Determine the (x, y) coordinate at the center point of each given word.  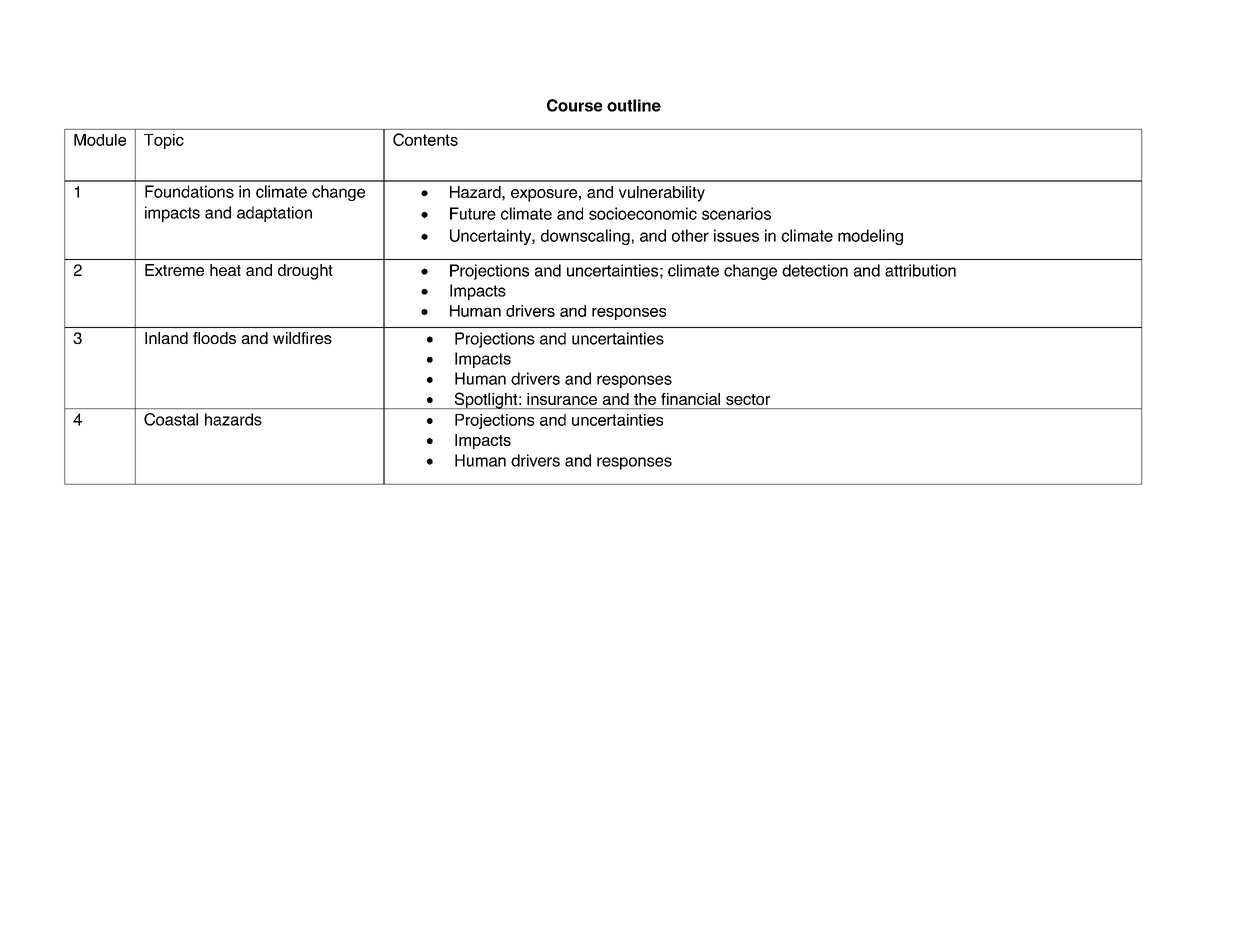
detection (815, 270)
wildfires (302, 338)
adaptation (274, 214)
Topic (164, 141)
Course (574, 105)
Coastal (171, 419)
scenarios (736, 213)
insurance (562, 399)
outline (634, 105)
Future (473, 213)
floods (214, 338)
